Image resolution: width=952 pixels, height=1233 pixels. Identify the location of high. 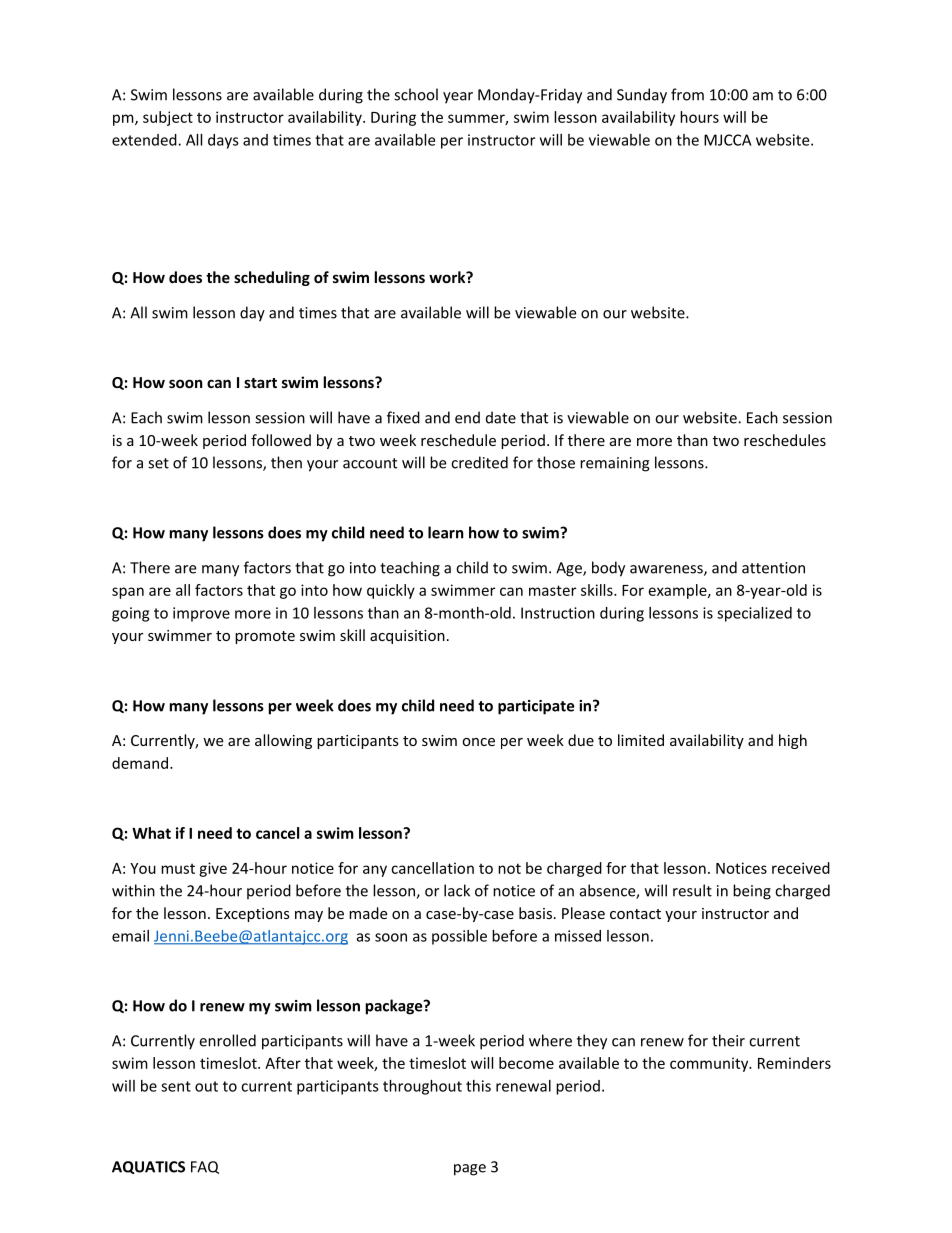
(793, 741).
